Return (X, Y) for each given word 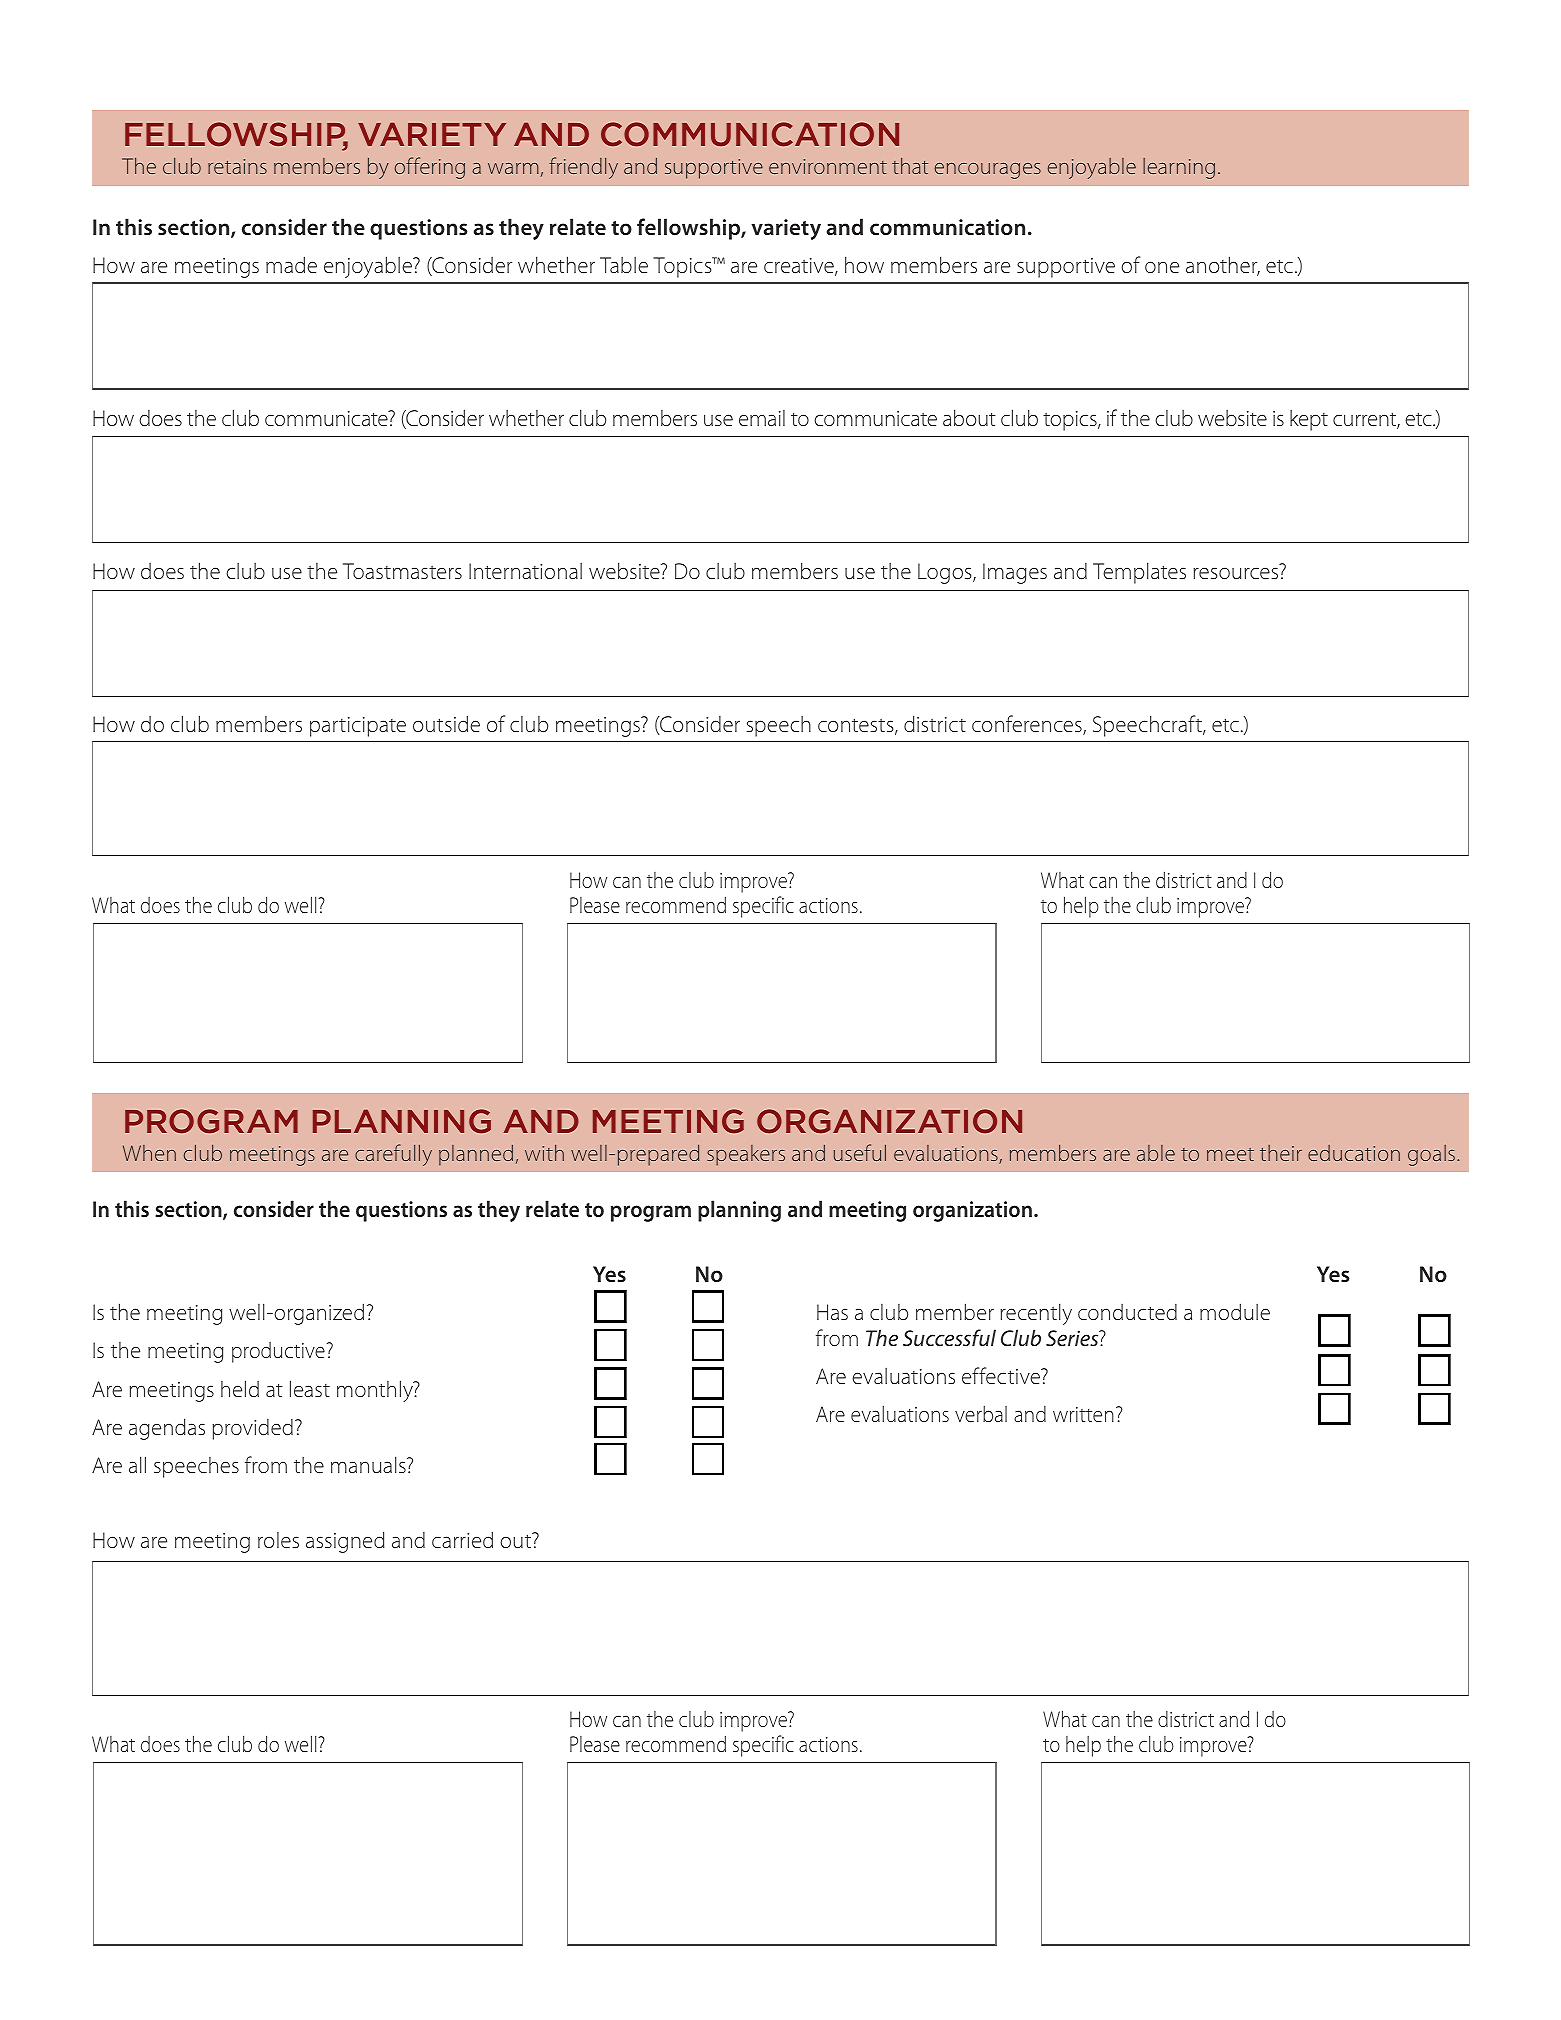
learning (1179, 168)
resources (1235, 573)
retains (237, 166)
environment (828, 166)
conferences (1028, 725)
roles (278, 1540)
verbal (981, 1413)
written (1083, 1414)
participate (358, 727)
